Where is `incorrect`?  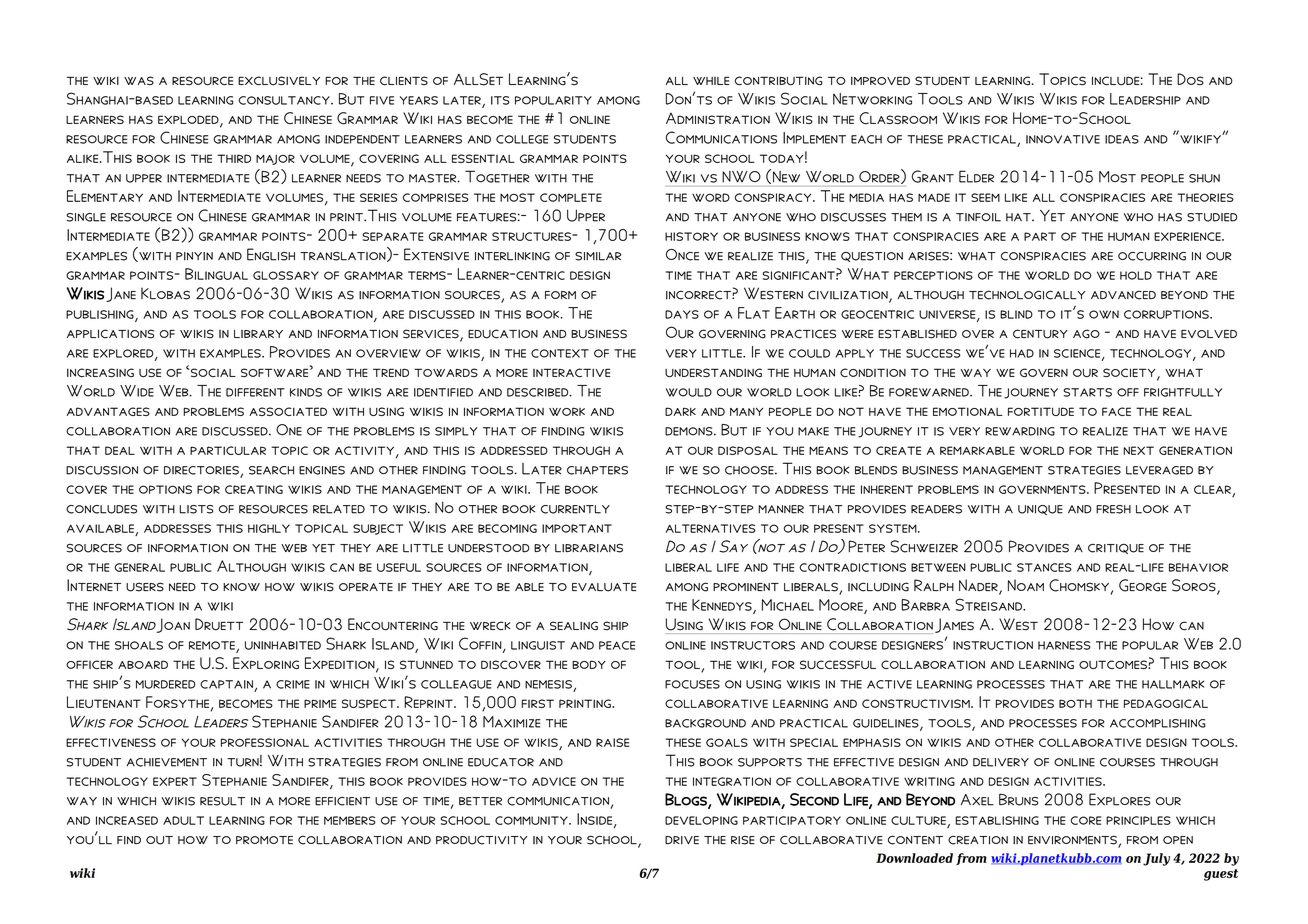
incorrect is located at coordinates (699, 295).
